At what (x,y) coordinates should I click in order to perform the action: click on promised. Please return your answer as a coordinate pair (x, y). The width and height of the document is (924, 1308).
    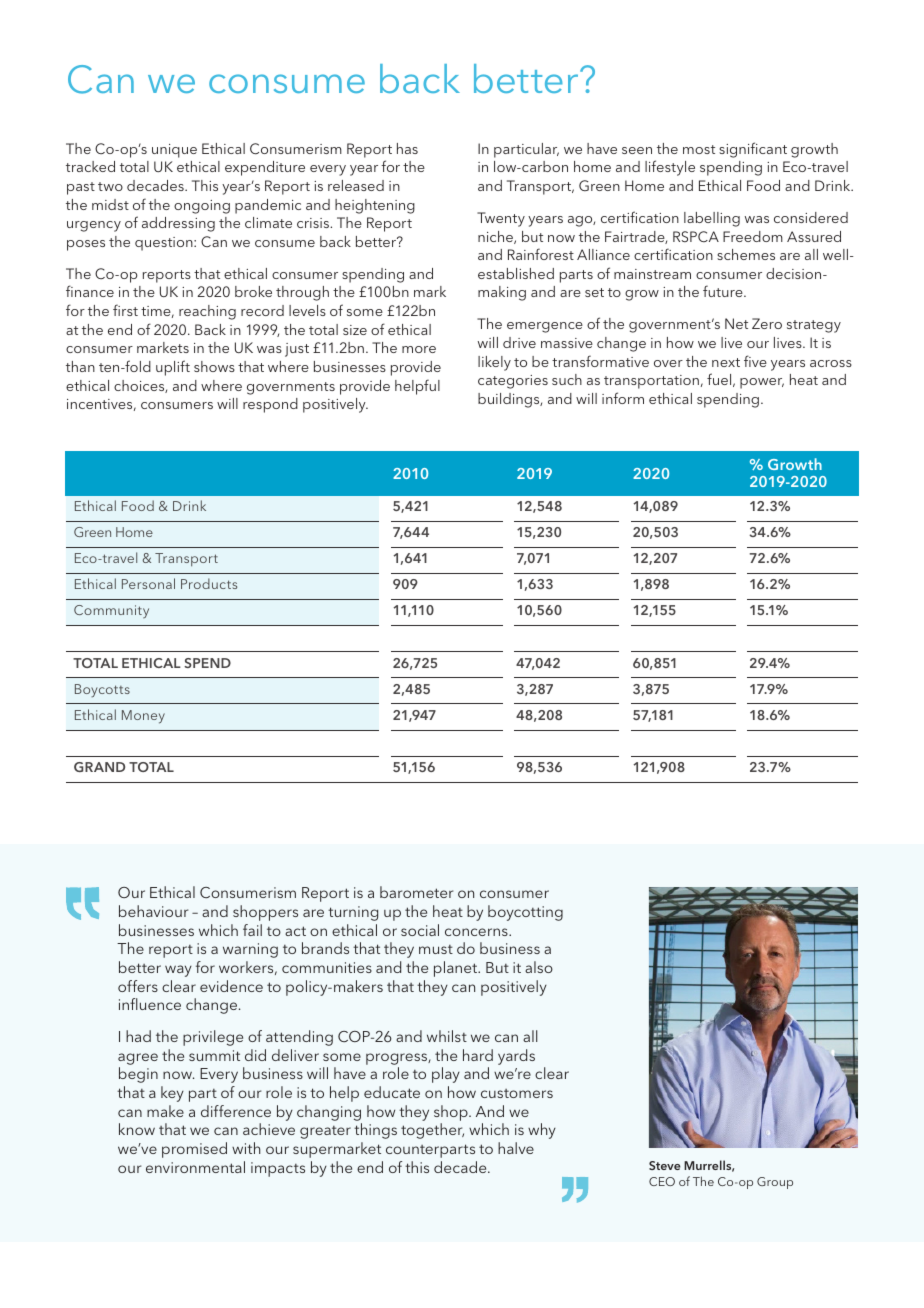
    Looking at the image, I should click on (194, 1150).
